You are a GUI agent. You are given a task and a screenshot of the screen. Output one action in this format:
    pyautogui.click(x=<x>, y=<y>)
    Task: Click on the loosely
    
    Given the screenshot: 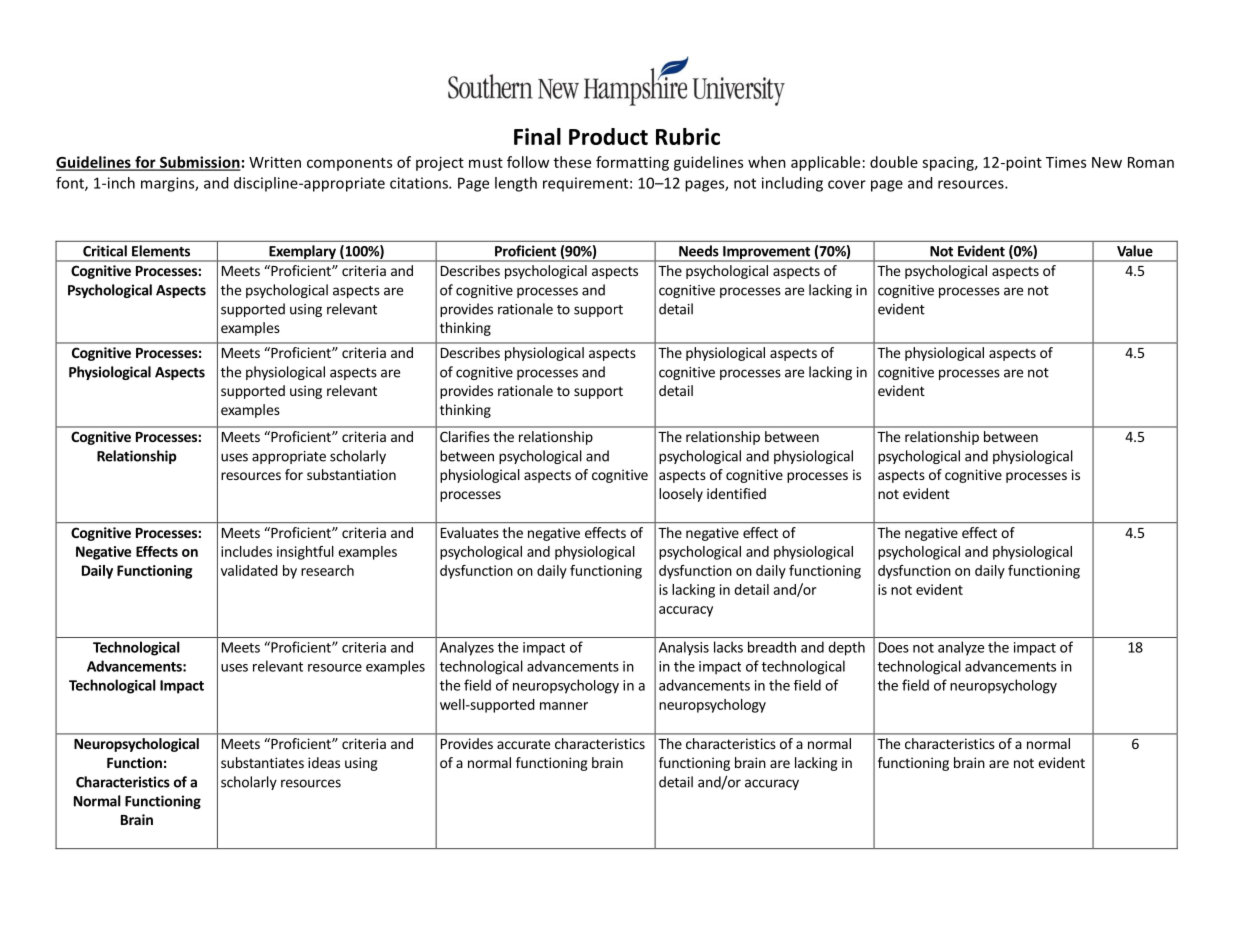 What is the action you would take?
    pyautogui.click(x=681, y=495)
